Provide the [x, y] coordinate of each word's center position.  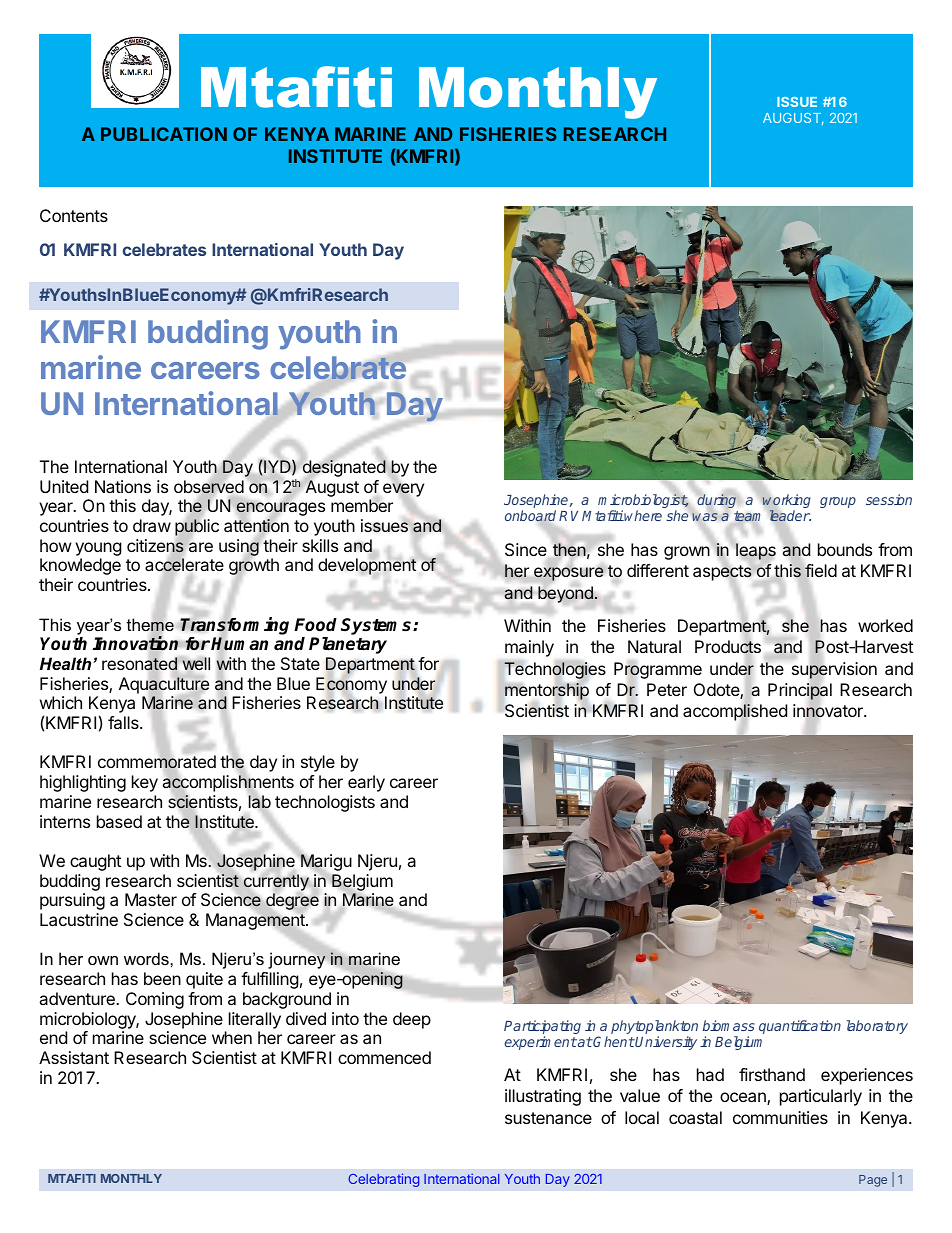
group [838, 502]
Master [151, 899]
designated [343, 469]
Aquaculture [164, 685]
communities [780, 1117]
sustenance [548, 1118]
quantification [800, 1027]
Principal [800, 692]
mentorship [547, 691]
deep [412, 1020]
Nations [123, 486]
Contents [74, 215]
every [403, 491]
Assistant [74, 1057]
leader [790, 516]
